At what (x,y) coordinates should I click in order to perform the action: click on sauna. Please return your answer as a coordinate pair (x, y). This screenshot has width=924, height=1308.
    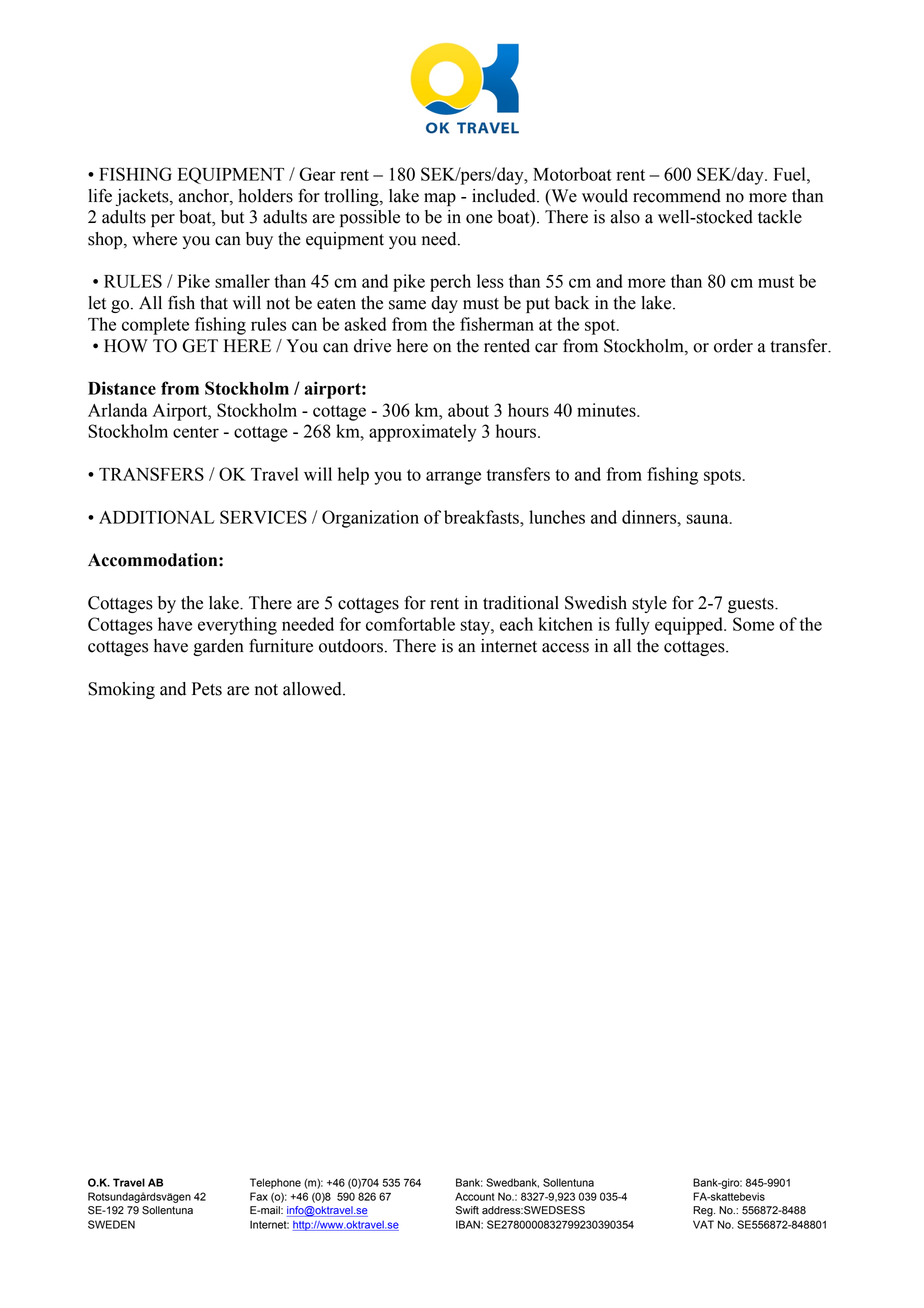
    Looking at the image, I should click on (709, 519).
